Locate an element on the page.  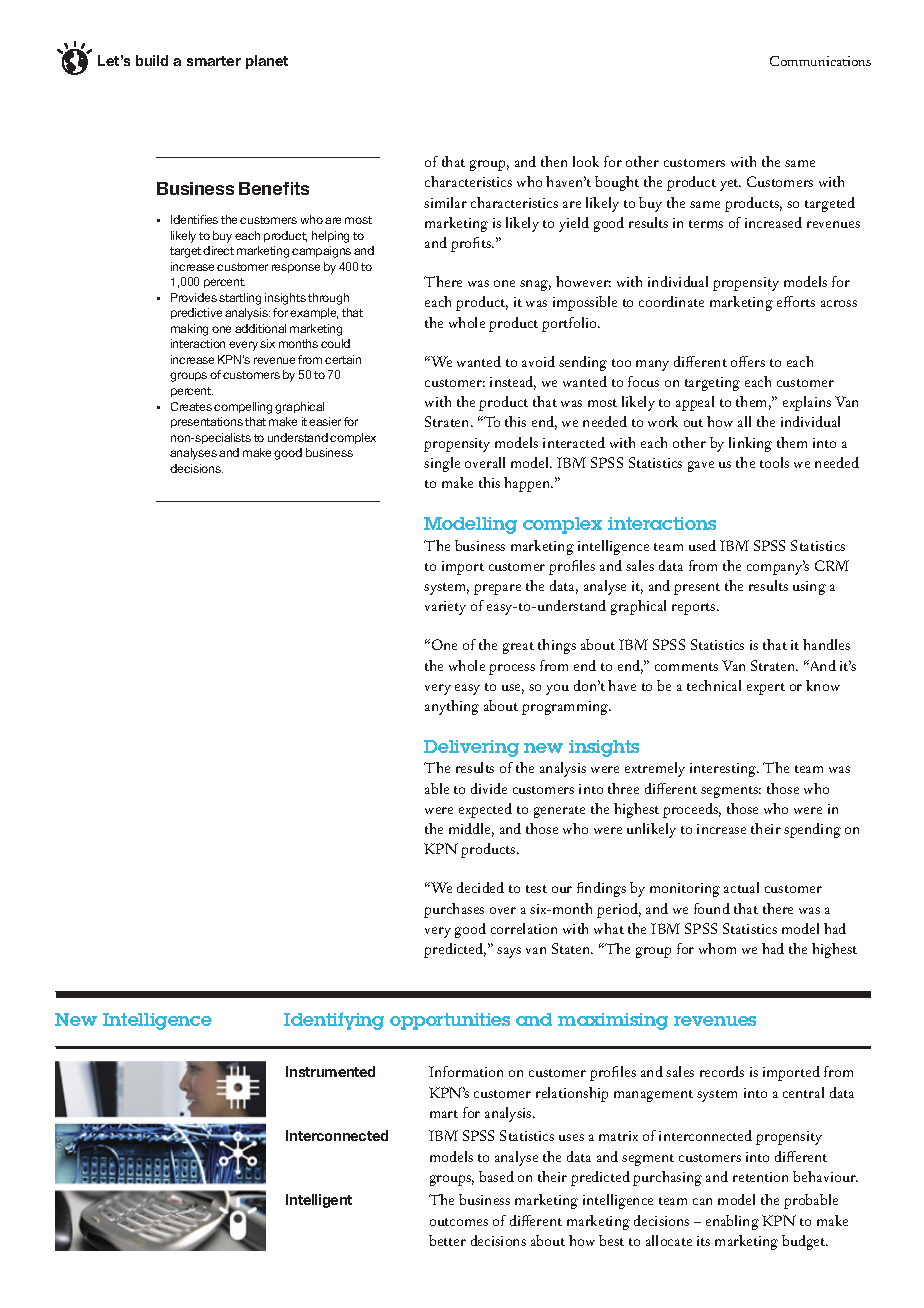
compelling is located at coordinates (243, 408).
